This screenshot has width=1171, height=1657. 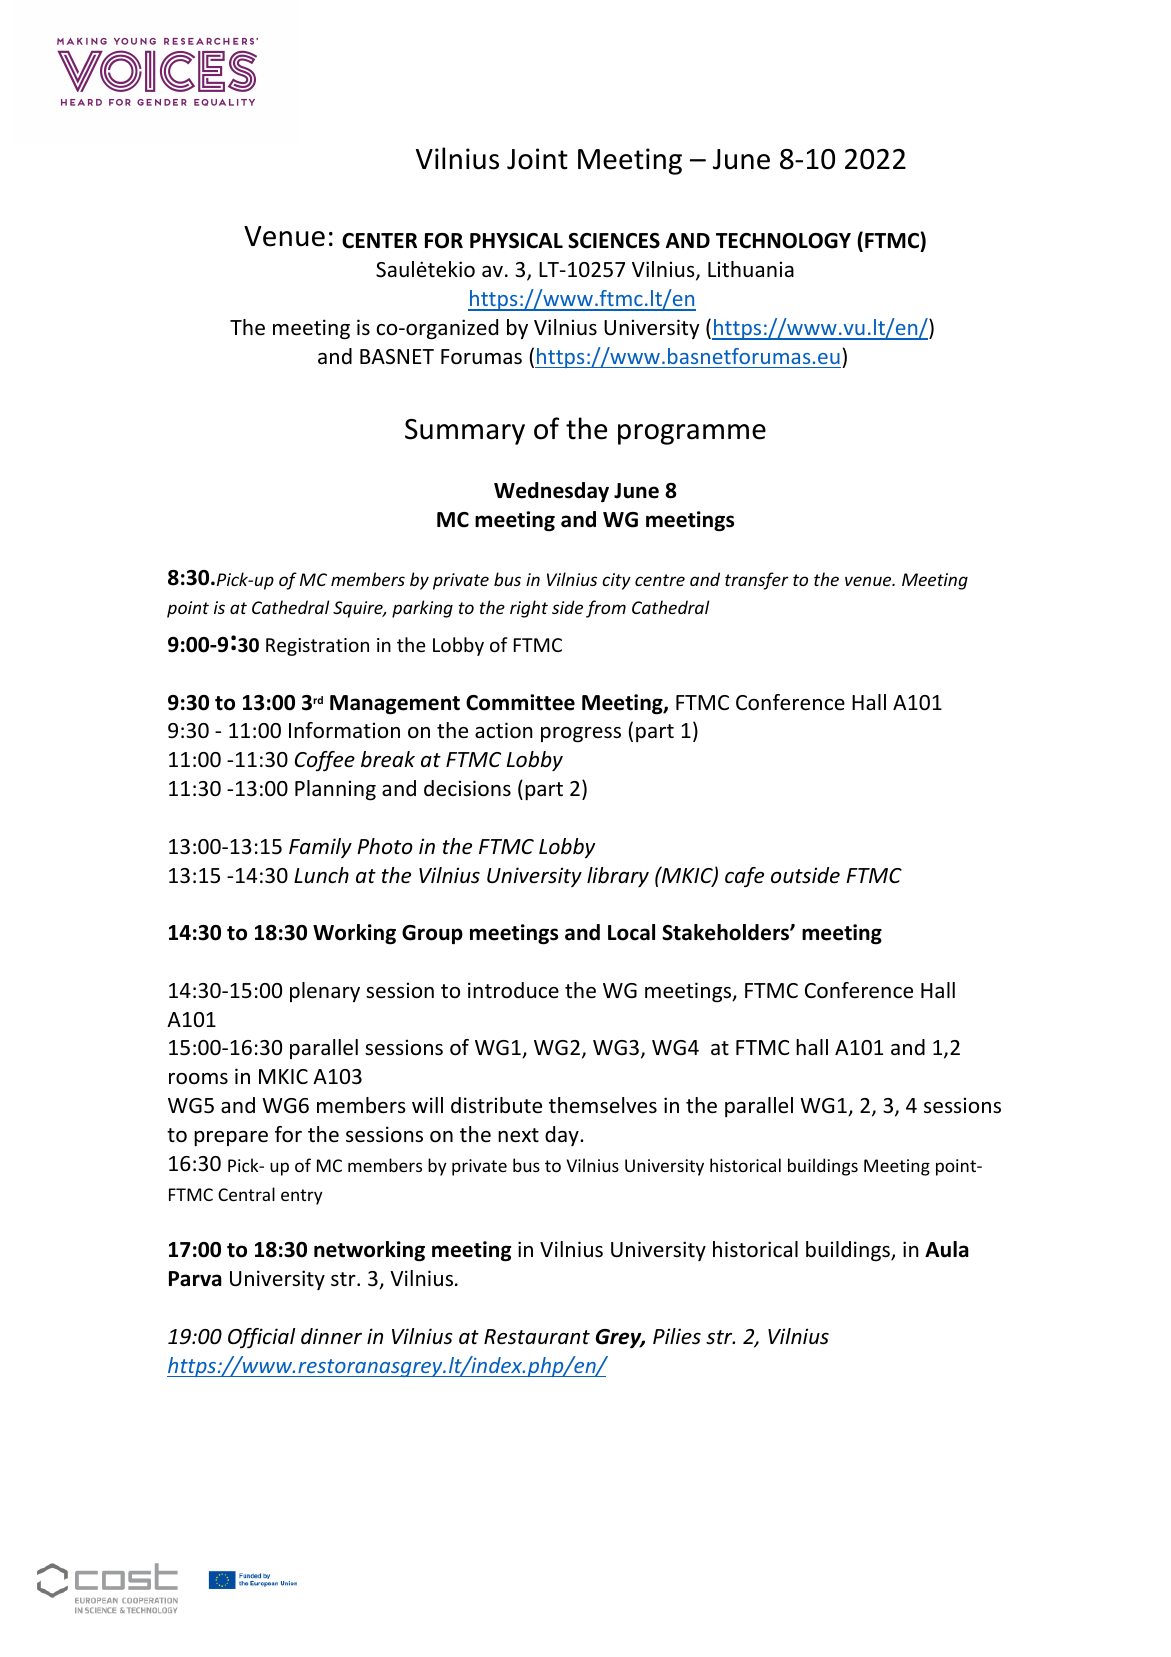 What do you see at coordinates (537, 159) in the screenshot?
I see `Joint` at bounding box center [537, 159].
